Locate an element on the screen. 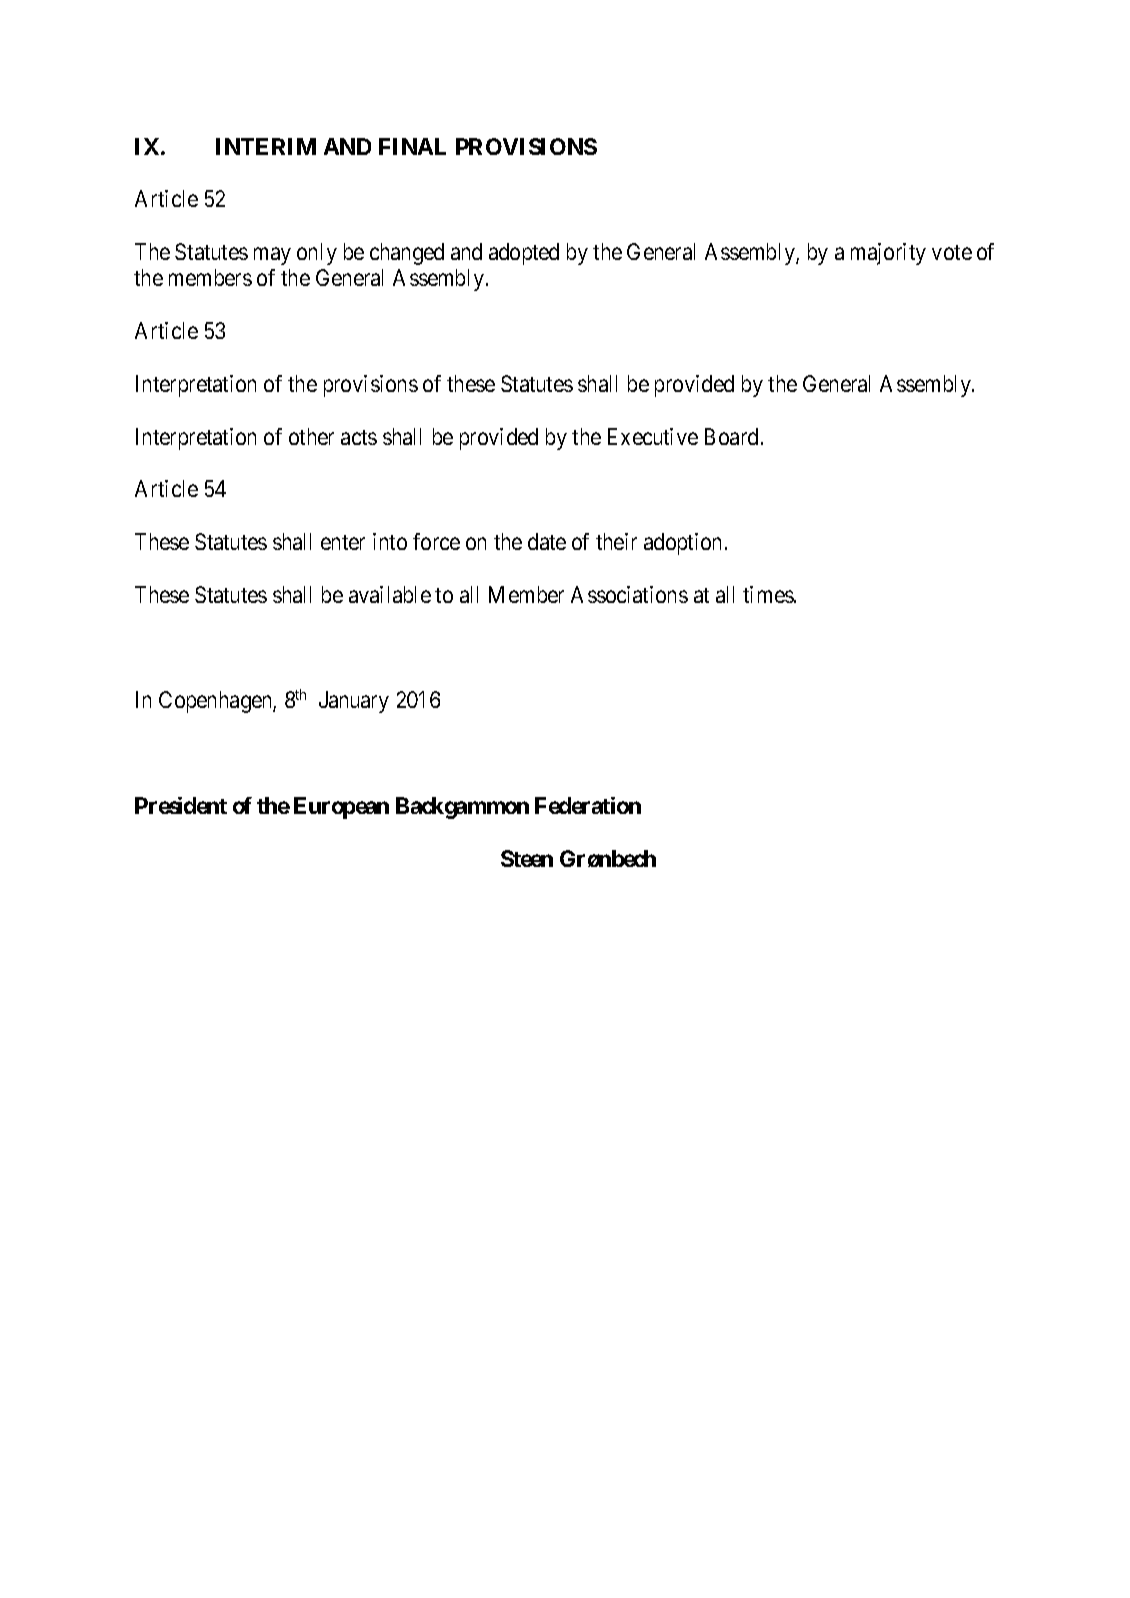  date is located at coordinates (547, 541).
